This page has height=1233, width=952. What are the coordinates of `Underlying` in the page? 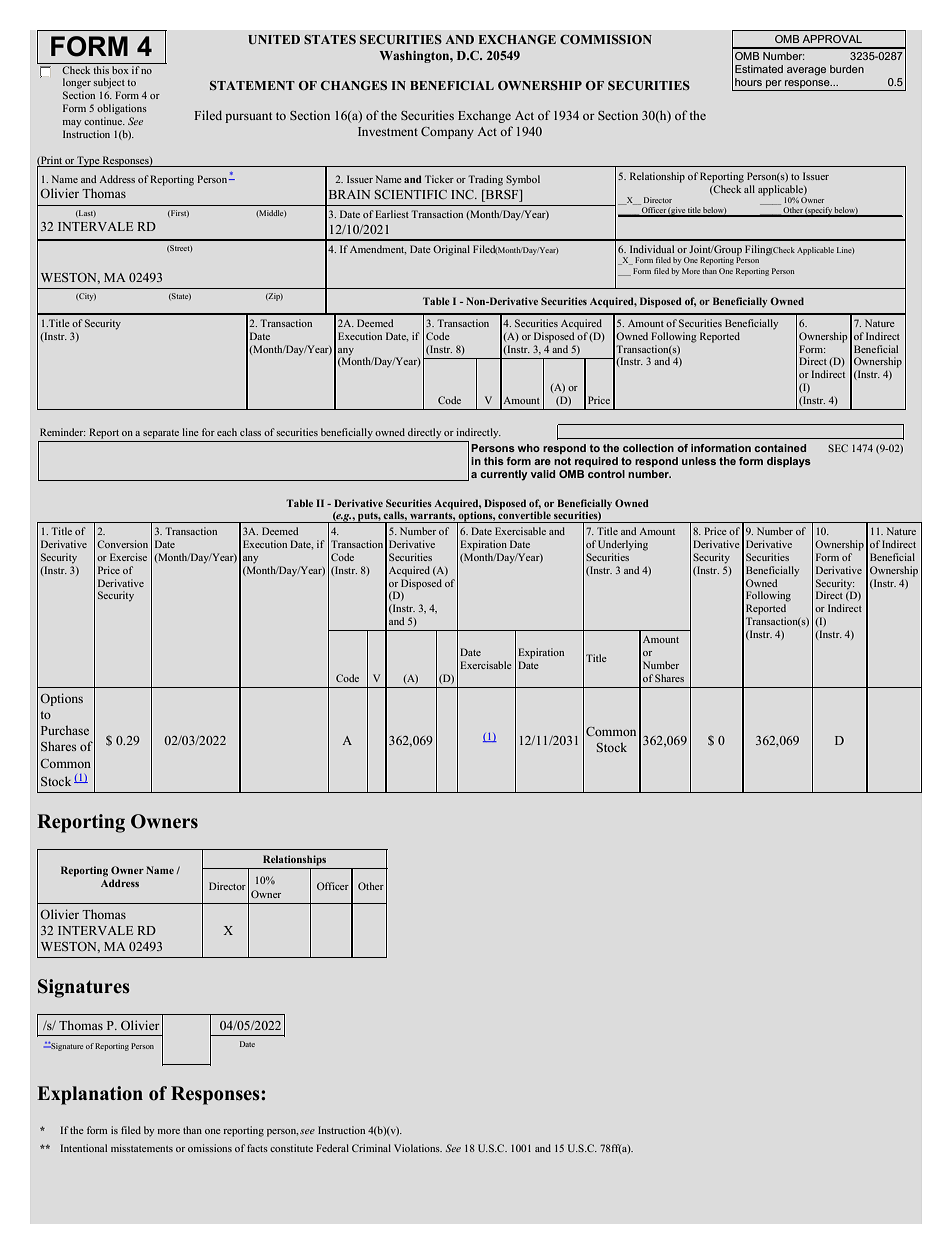 It's located at (623, 545).
